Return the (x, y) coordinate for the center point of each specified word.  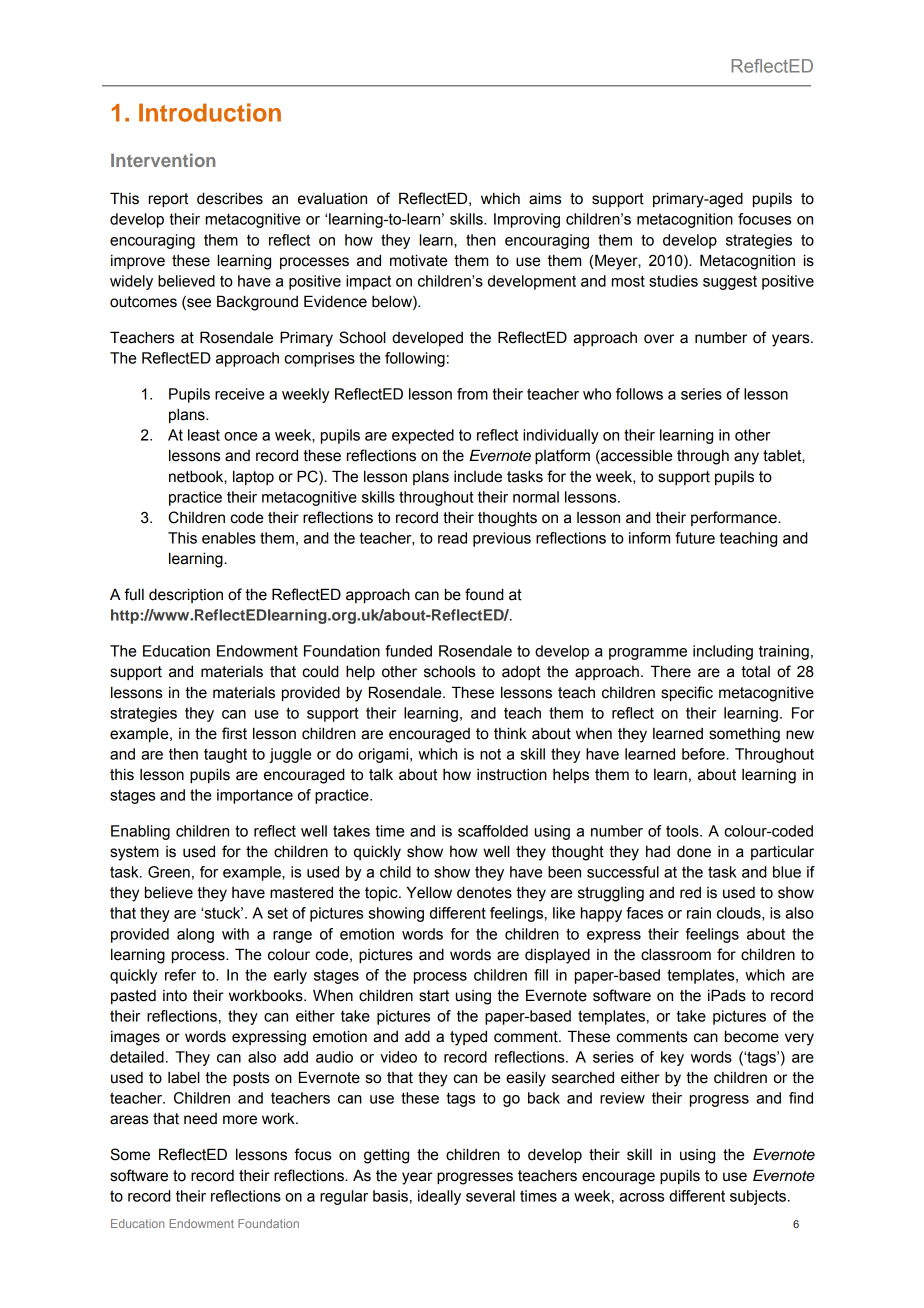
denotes (484, 892)
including (723, 652)
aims (545, 198)
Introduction (210, 112)
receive (239, 394)
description (186, 595)
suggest (730, 283)
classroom (676, 954)
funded (408, 651)
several (490, 1196)
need (200, 1119)
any (746, 458)
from (472, 394)
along (195, 935)
